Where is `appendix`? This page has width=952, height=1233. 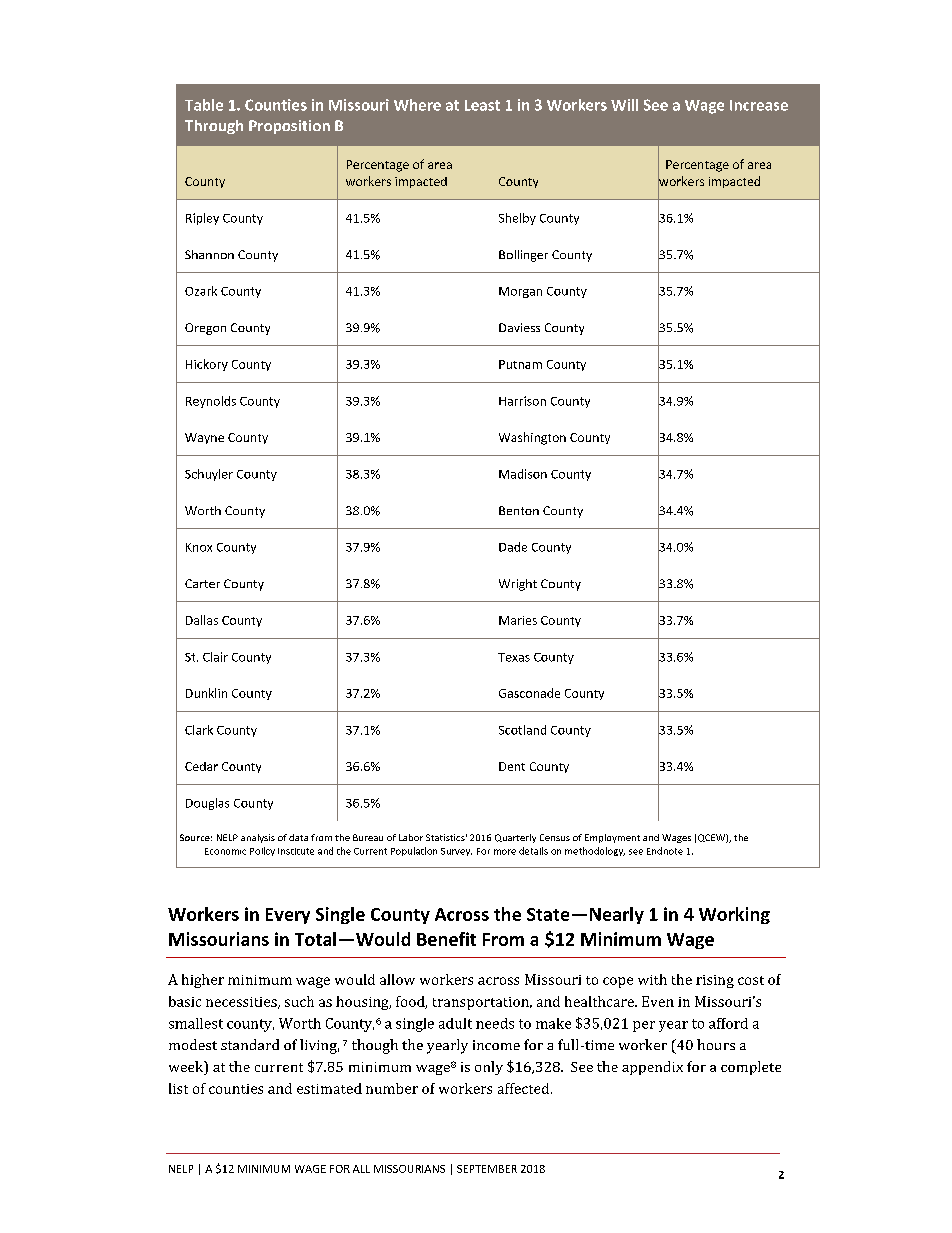
appendix is located at coordinates (652, 1068).
